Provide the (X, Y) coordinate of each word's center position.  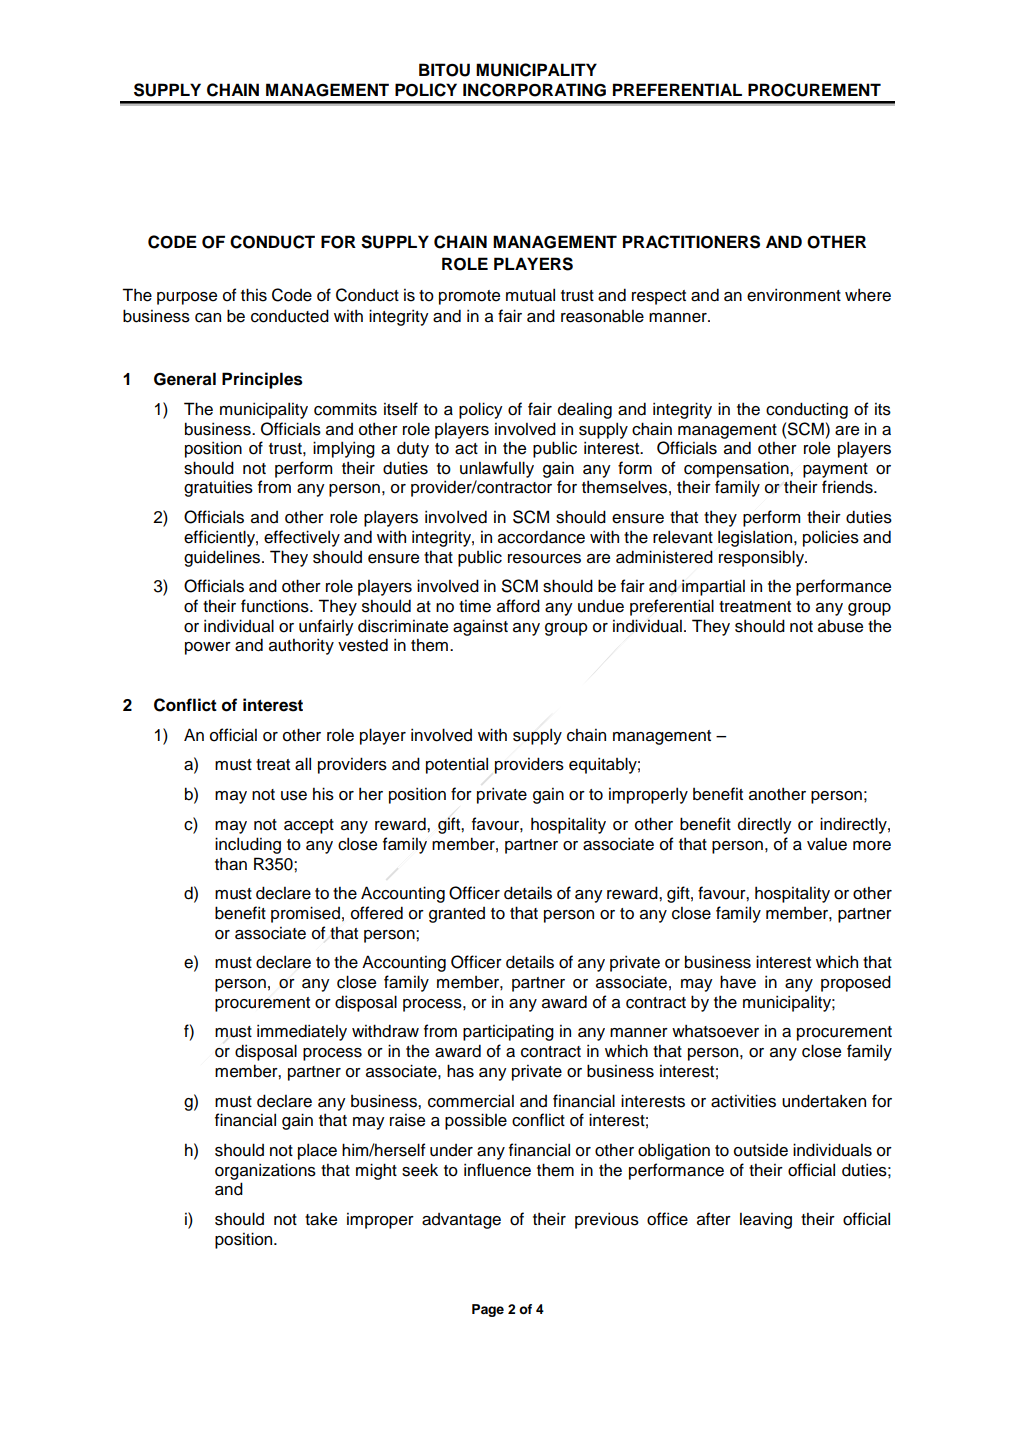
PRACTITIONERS (691, 242)
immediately (302, 1032)
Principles (262, 380)
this (254, 295)
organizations (265, 1171)
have (738, 982)
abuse (840, 626)
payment (835, 470)
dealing (585, 410)
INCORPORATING (534, 90)
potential (457, 765)
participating (508, 1032)
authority (301, 646)
